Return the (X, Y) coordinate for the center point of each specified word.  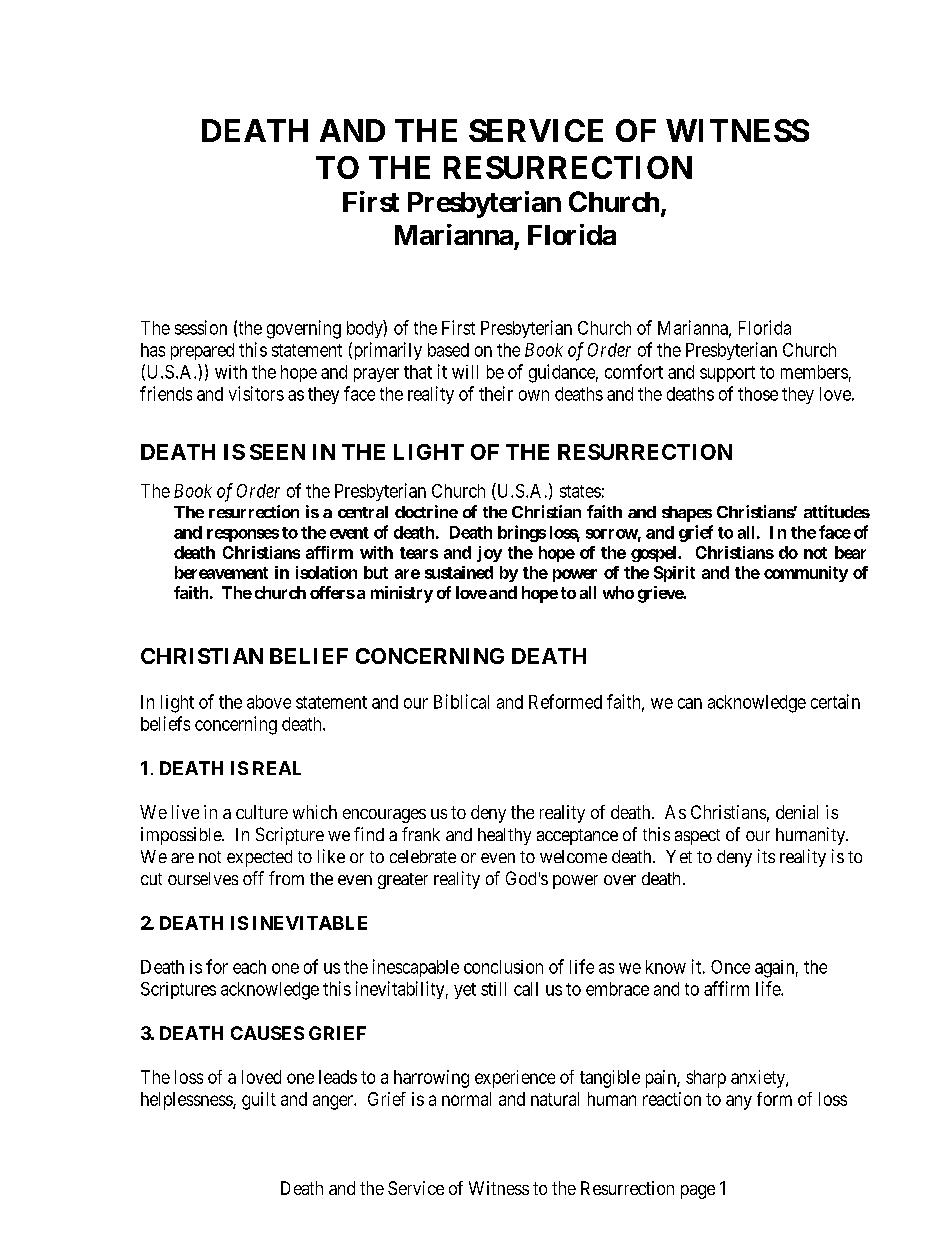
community (806, 574)
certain (835, 701)
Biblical (461, 701)
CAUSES (267, 1033)
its (766, 856)
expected (259, 858)
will (465, 372)
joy (489, 554)
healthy (504, 836)
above (269, 702)
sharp (706, 1079)
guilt (259, 1101)
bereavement (221, 572)
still (493, 989)
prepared (202, 351)
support (727, 374)
